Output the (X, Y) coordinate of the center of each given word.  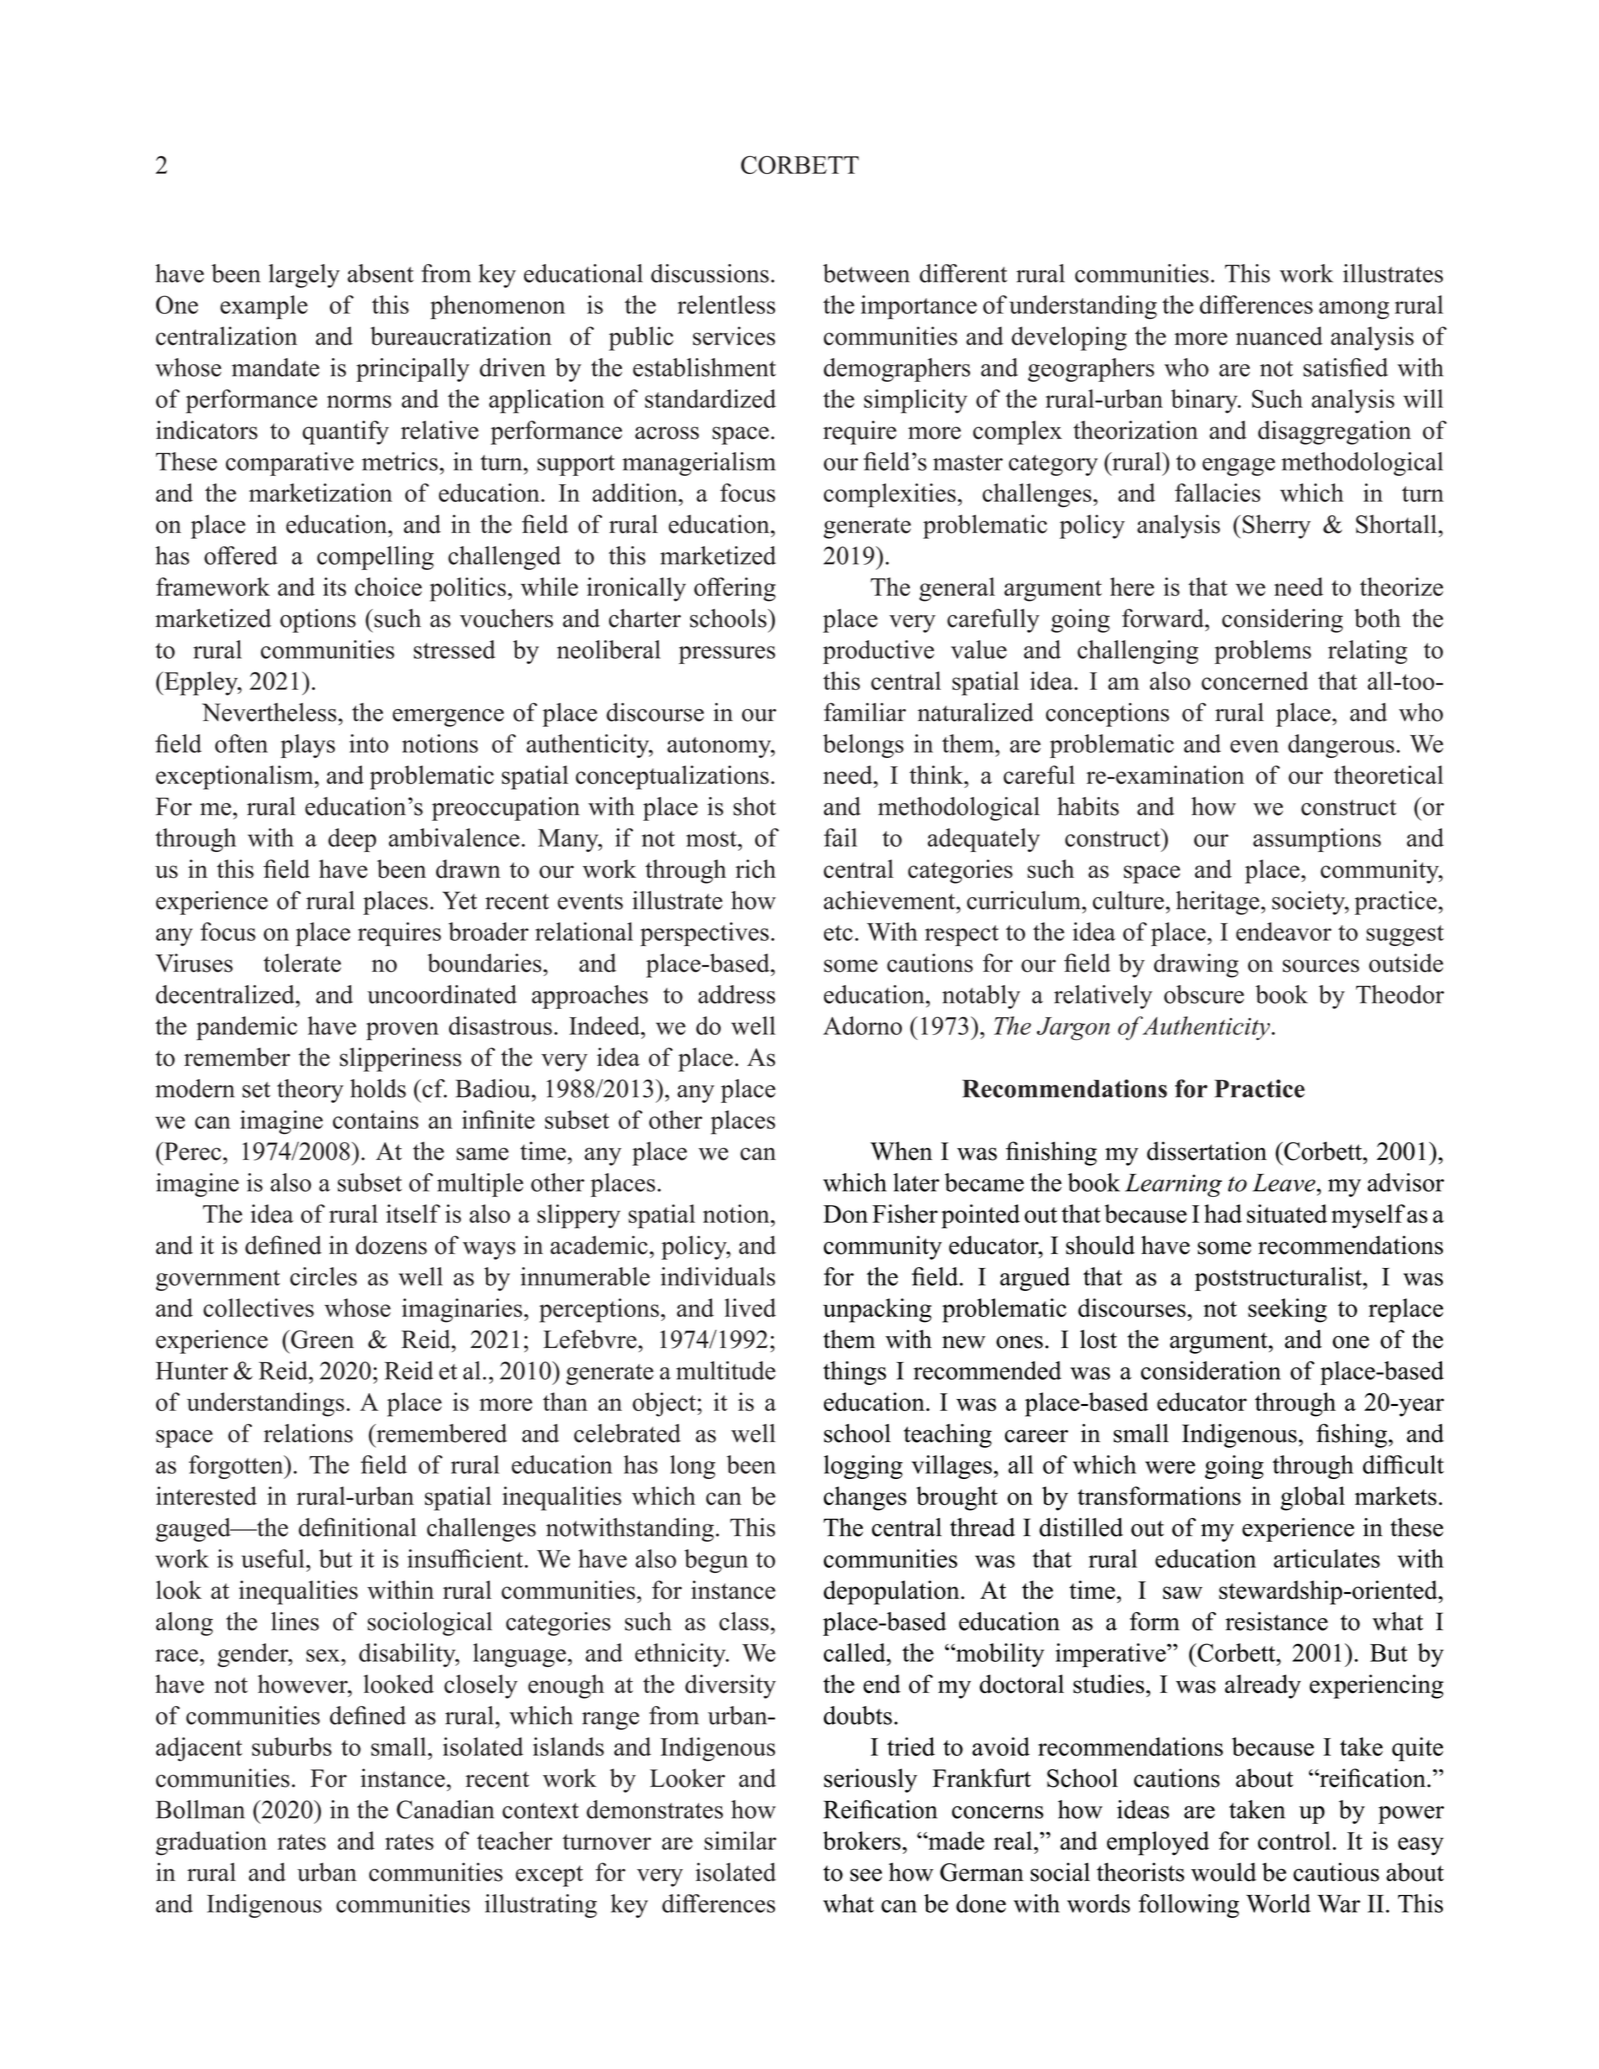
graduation (211, 1843)
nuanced (1279, 335)
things (854, 1373)
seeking (1287, 1310)
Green (321, 1339)
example (264, 307)
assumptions (1317, 840)
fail (840, 837)
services (734, 336)
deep (352, 840)
